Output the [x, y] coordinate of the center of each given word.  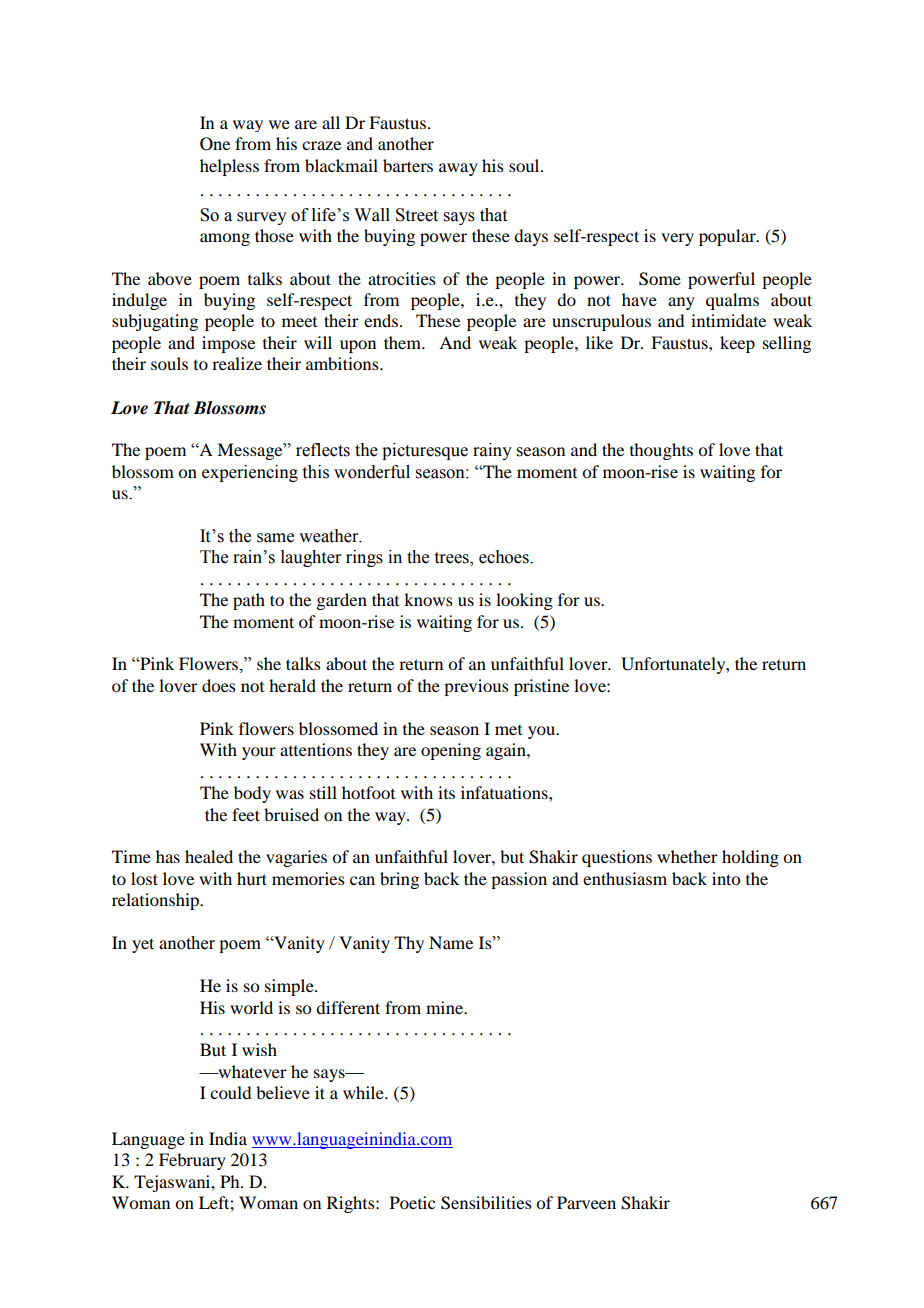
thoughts [661, 451]
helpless [229, 167]
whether [687, 856]
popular [728, 237]
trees [453, 559]
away [458, 169]
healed [209, 856]
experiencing [250, 473]
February [192, 1161]
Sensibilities [486, 1203]
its [446, 792]
